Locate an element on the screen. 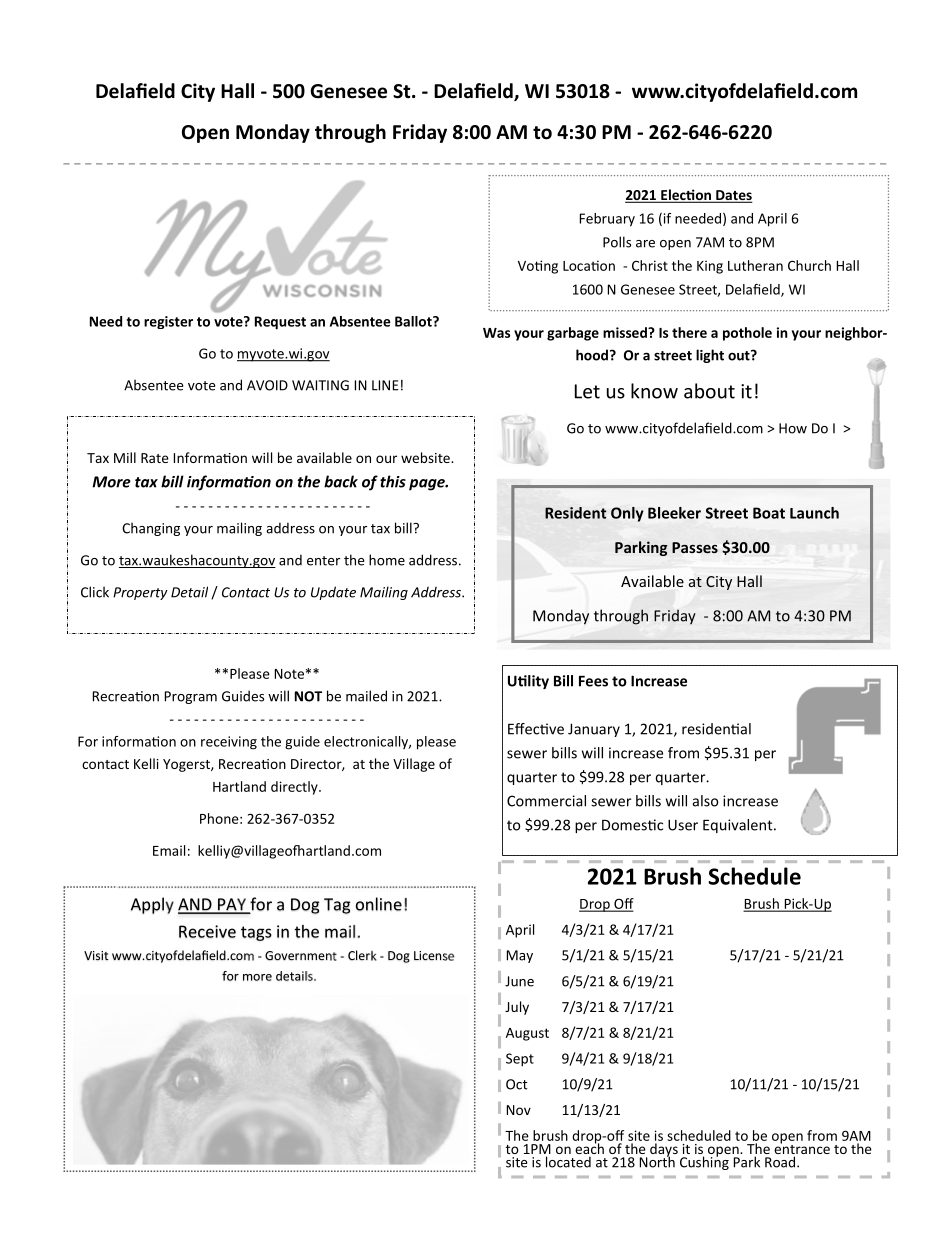 The image size is (952, 1233). Apply is located at coordinates (152, 905).
